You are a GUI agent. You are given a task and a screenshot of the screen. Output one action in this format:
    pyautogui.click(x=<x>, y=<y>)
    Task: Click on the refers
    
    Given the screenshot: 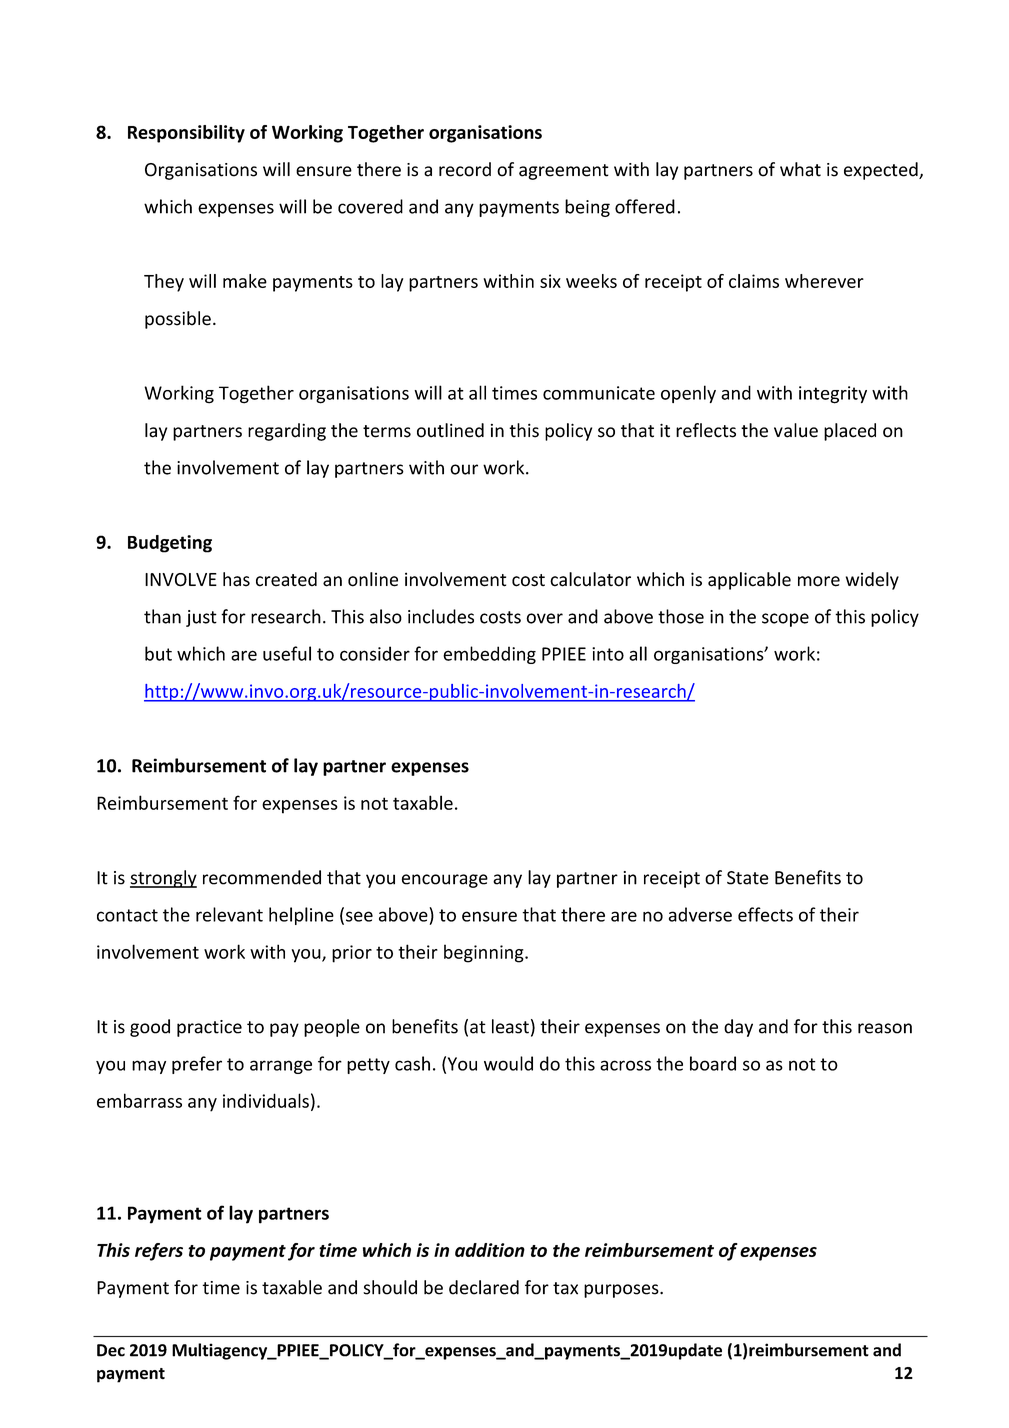 What is the action you would take?
    pyautogui.click(x=159, y=1252)
